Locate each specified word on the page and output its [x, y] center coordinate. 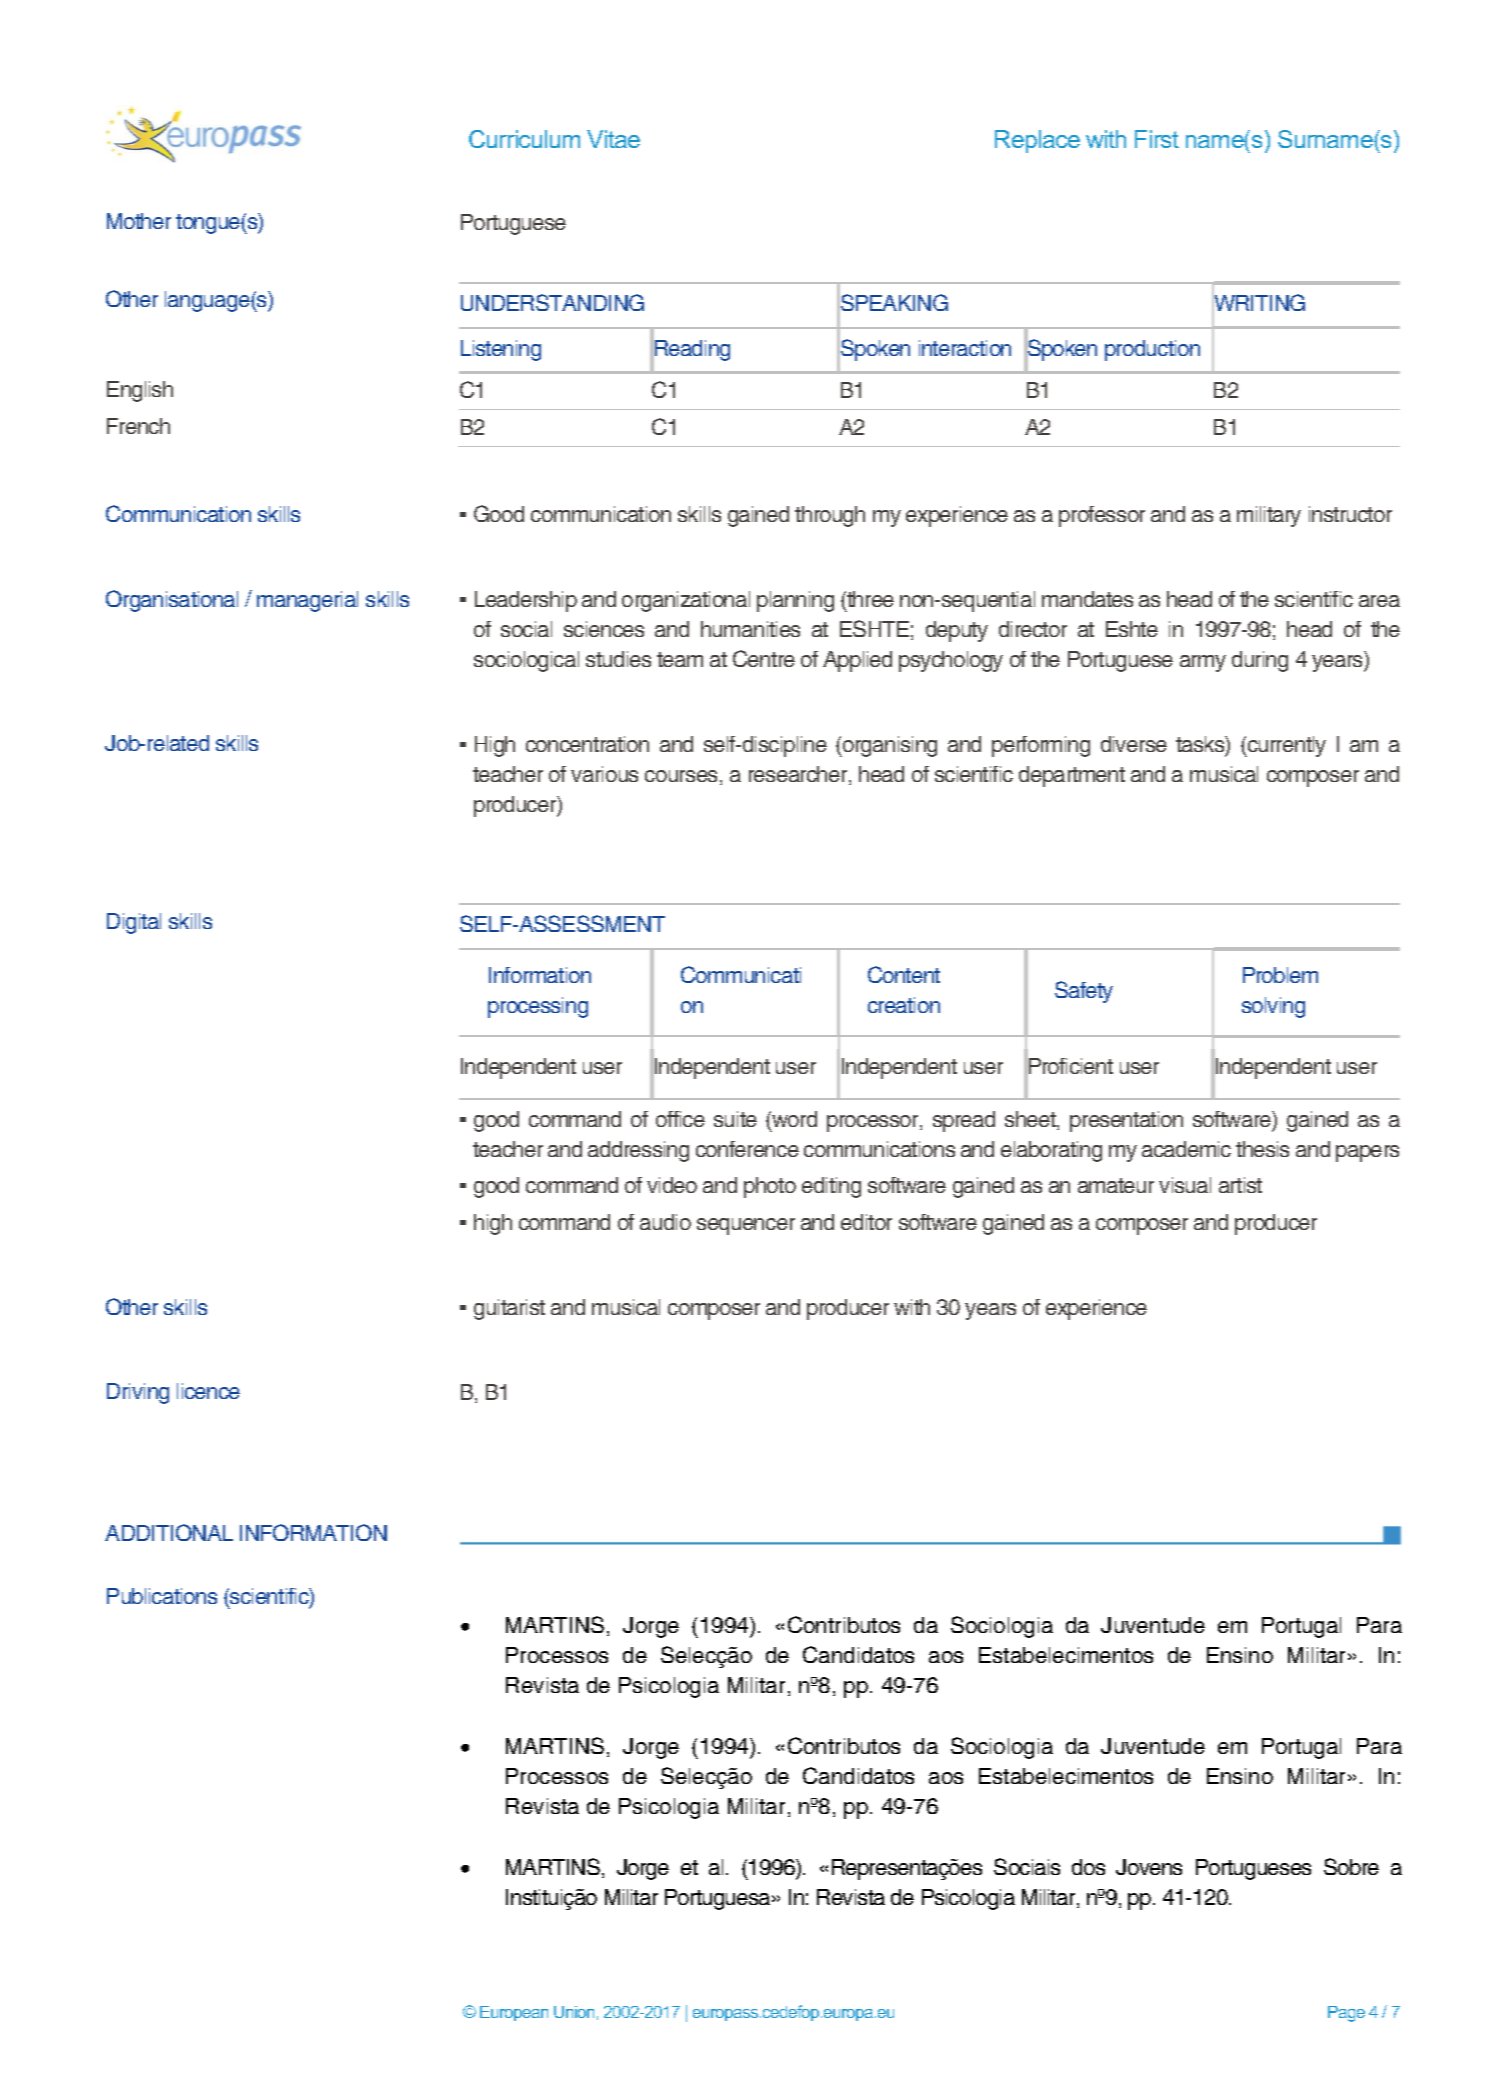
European [514, 2013]
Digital [134, 923]
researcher [799, 775]
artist [1240, 1185]
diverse [1134, 744]
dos [1088, 1867]
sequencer [746, 1226]
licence [208, 1391]
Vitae [613, 139]
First [1157, 139]
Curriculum [524, 139]
